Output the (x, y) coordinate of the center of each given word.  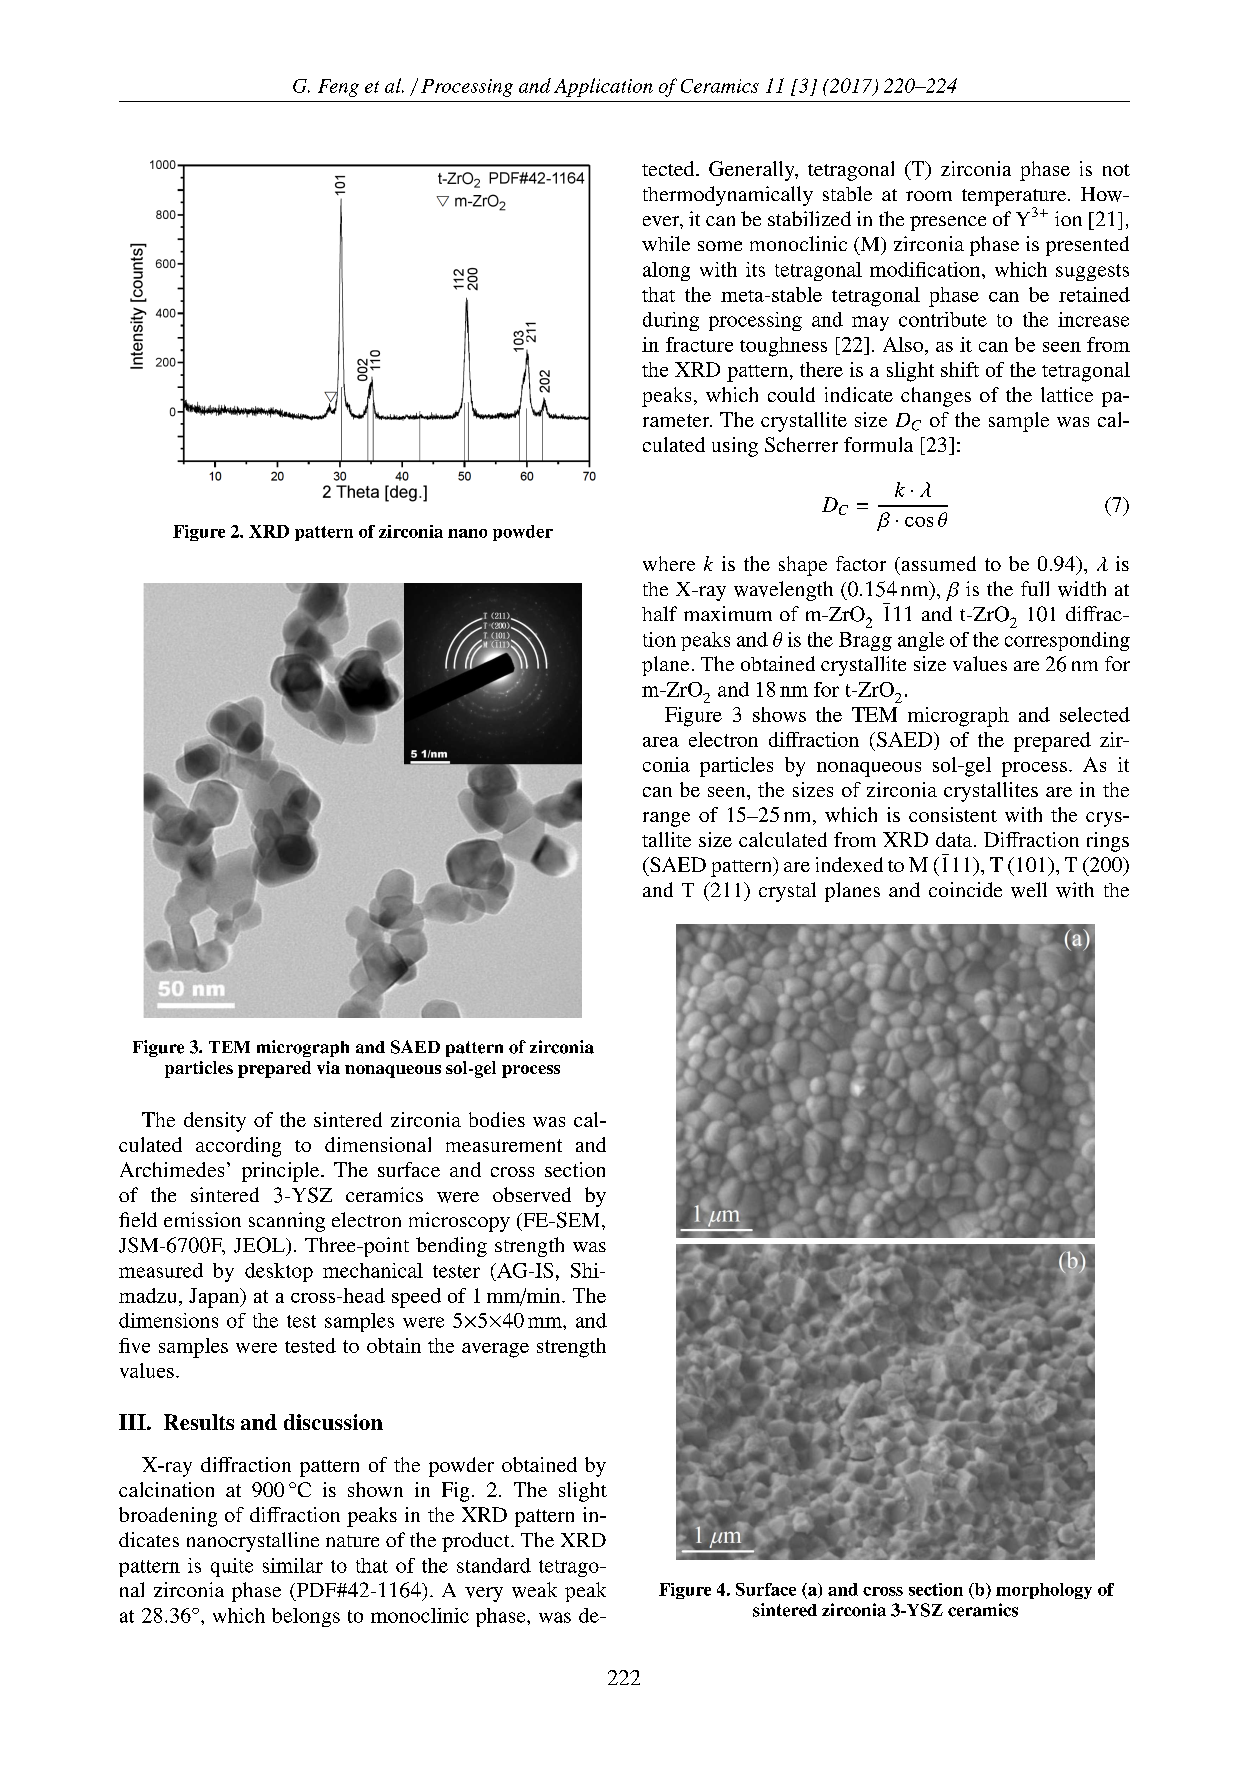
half (659, 613)
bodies (497, 1119)
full (1035, 588)
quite (232, 1567)
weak (534, 1590)
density (215, 1122)
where (669, 563)
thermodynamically (728, 196)
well (1029, 890)
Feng (338, 88)
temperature (1014, 198)
